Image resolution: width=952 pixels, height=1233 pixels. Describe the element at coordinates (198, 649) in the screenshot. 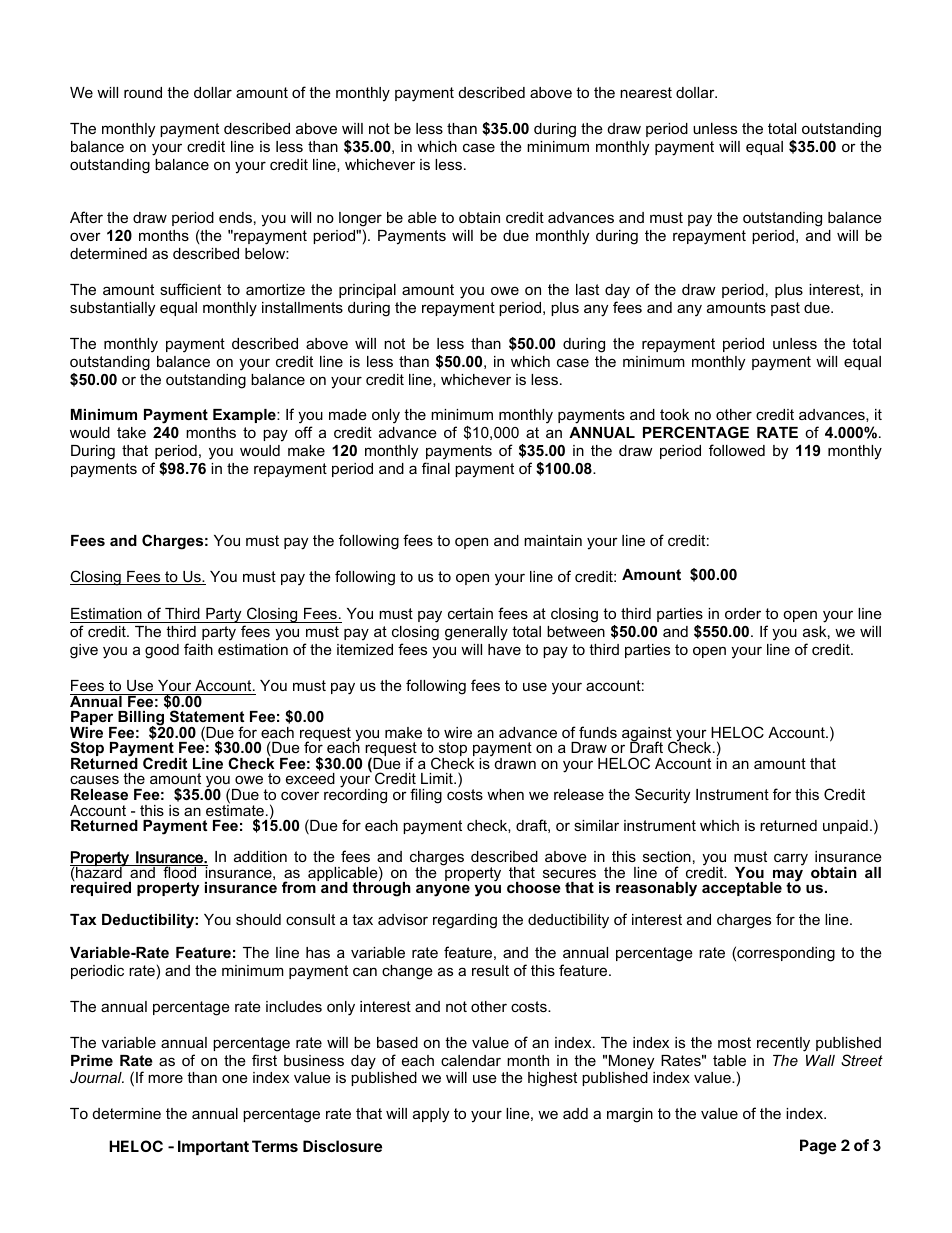

I see `faith` at that location.
